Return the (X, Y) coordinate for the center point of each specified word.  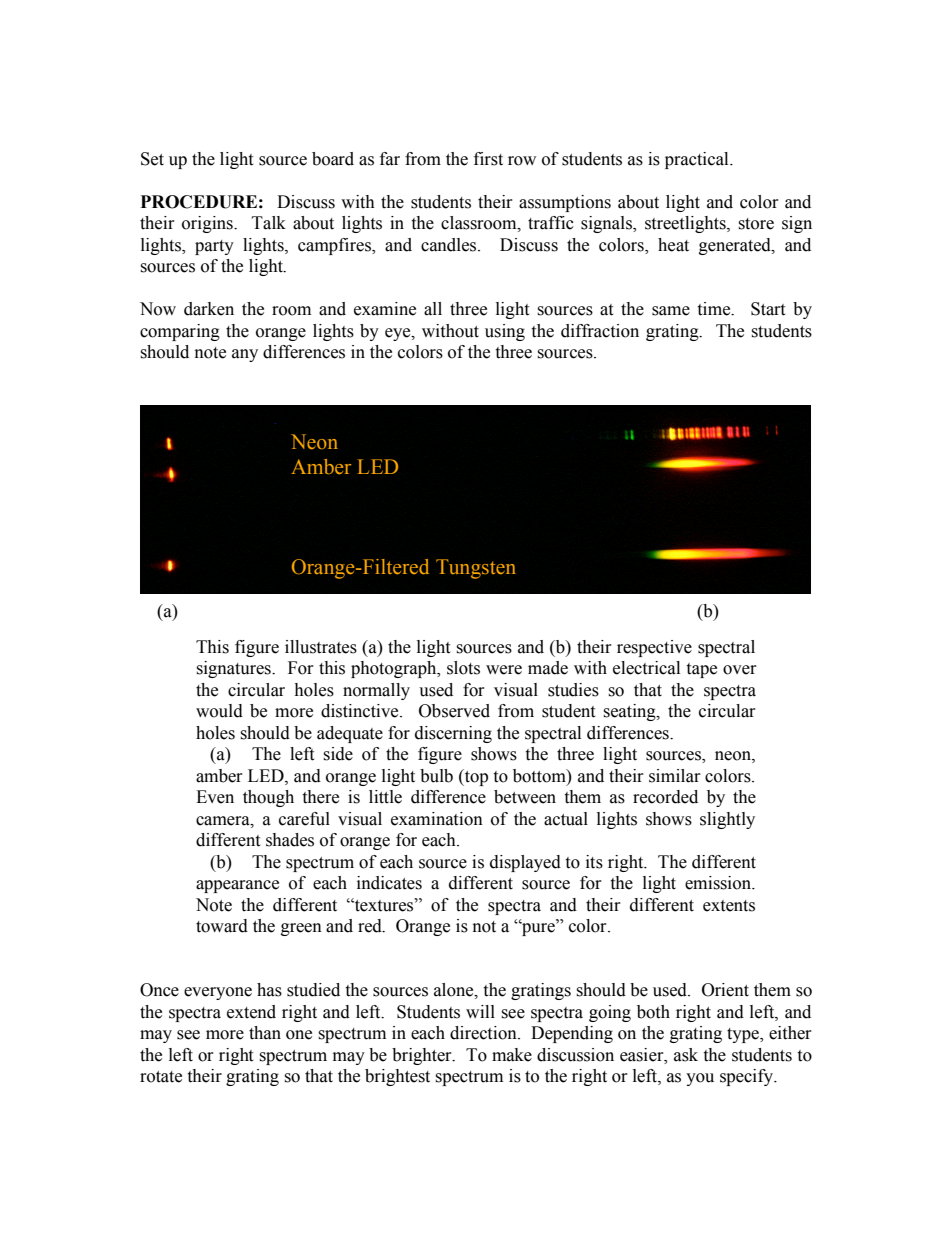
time (715, 309)
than (265, 1033)
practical (698, 160)
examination (437, 819)
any (245, 355)
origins (208, 224)
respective (654, 648)
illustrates (321, 647)
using (505, 332)
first (488, 159)
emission (719, 883)
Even (215, 797)
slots (463, 668)
